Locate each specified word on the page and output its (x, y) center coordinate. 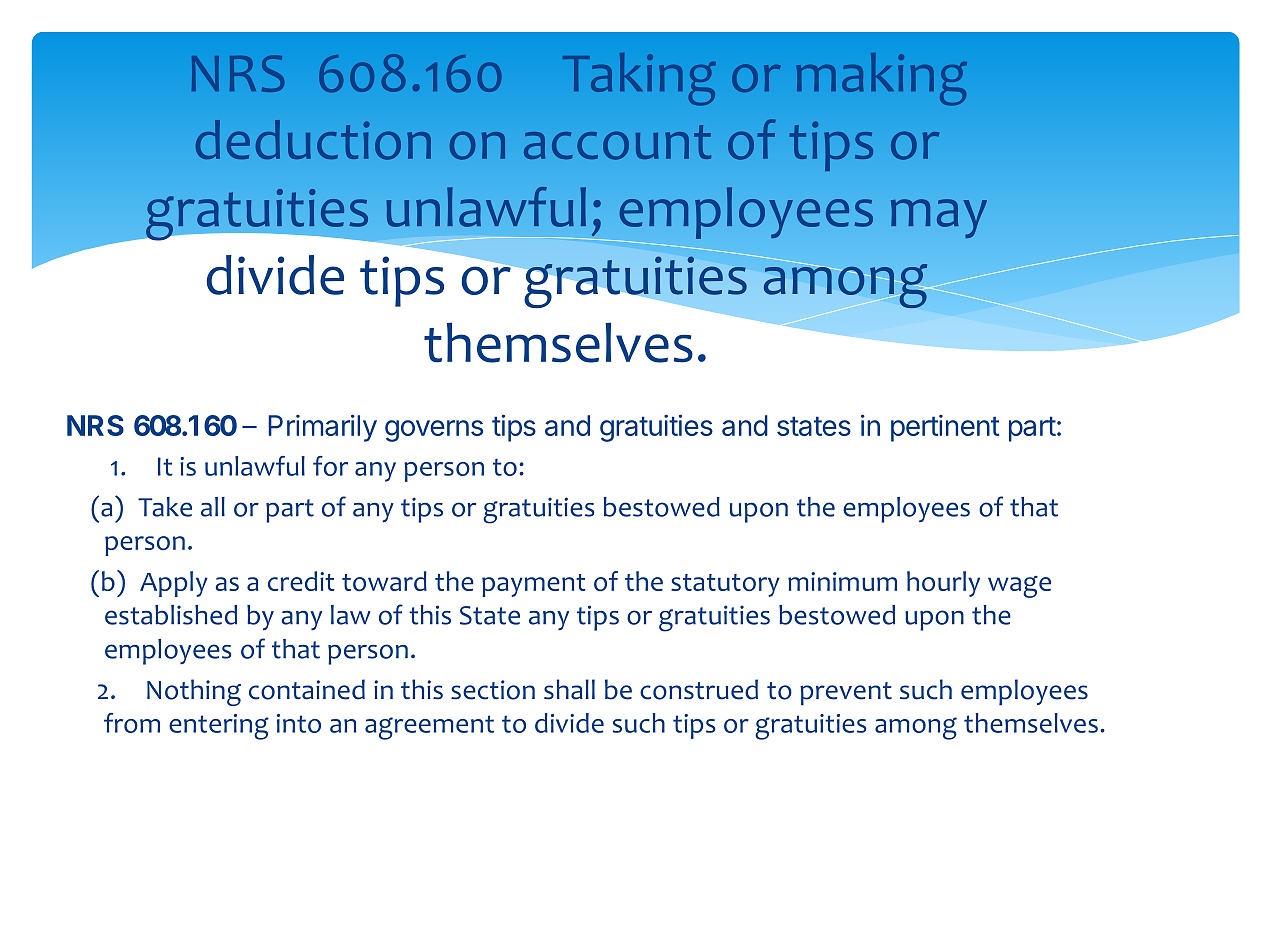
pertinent (945, 428)
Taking (639, 79)
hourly (943, 584)
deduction (313, 140)
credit (301, 581)
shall (569, 689)
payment (534, 585)
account (617, 142)
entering (219, 727)
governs (434, 431)
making (881, 79)
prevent (846, 694)
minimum (842, 581)
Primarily (322, 428)
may (939, 218)
